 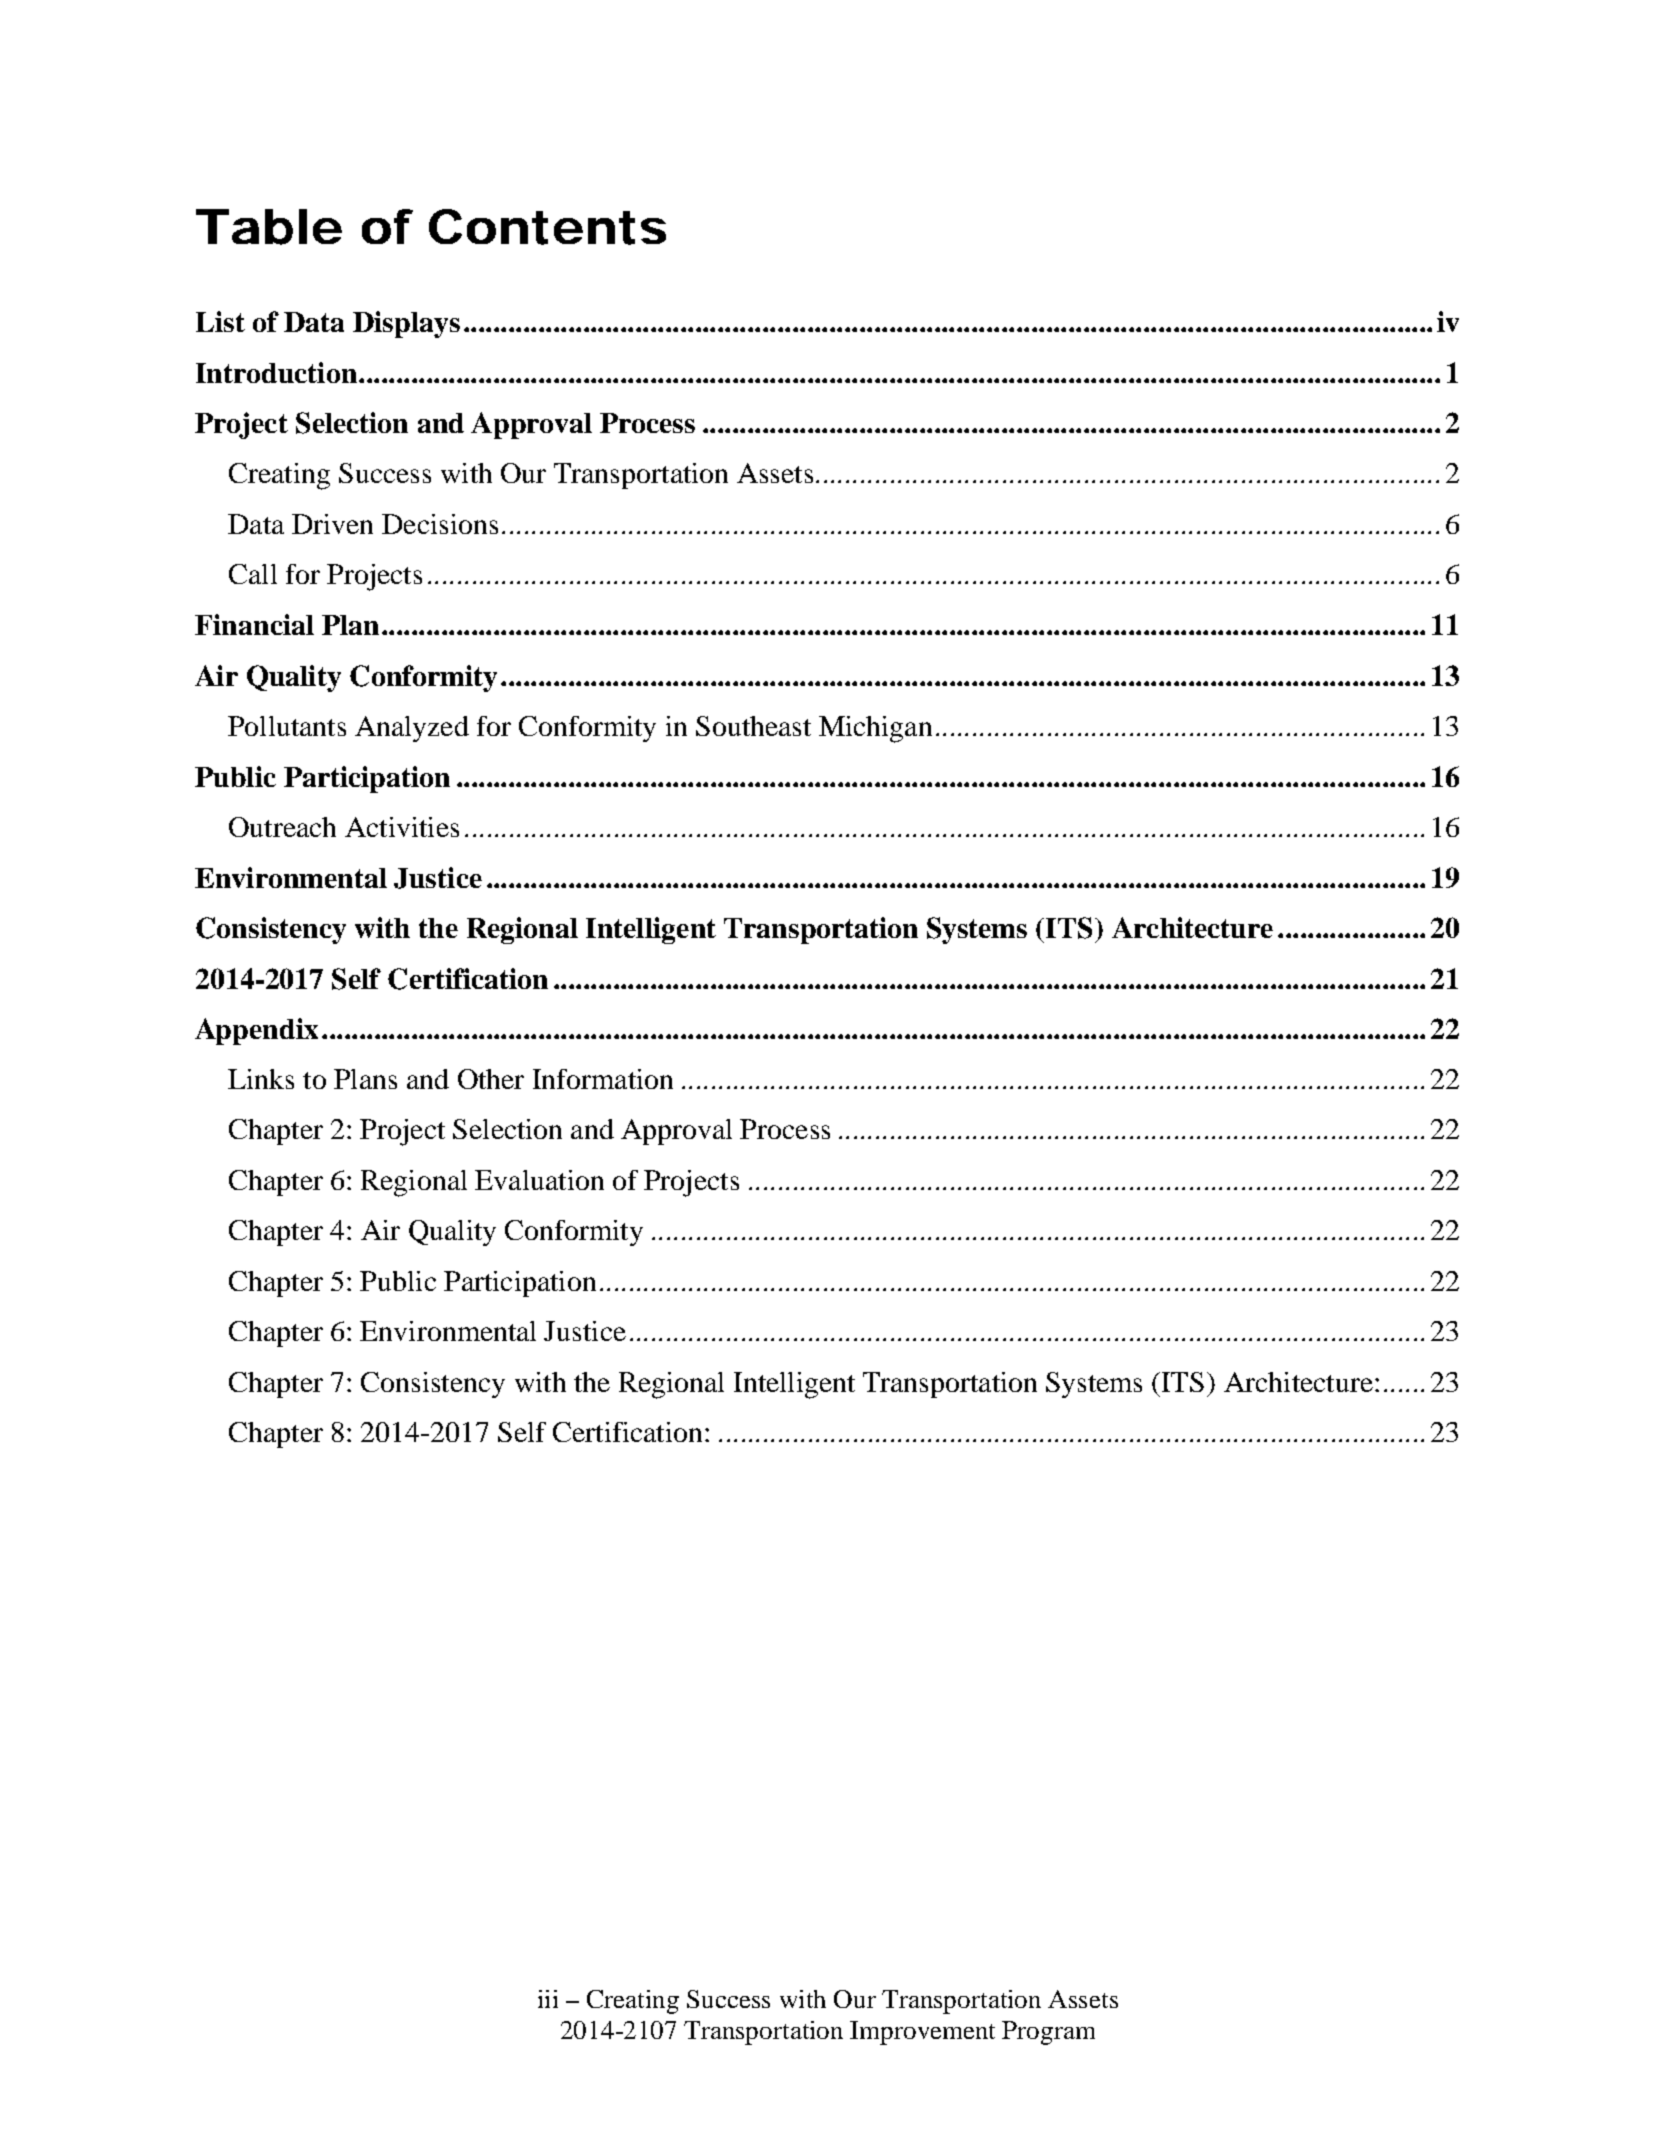 What do you see at coordinates (603, 1079) in the document?
I see `Information` at bounding box center [603, 1079].
